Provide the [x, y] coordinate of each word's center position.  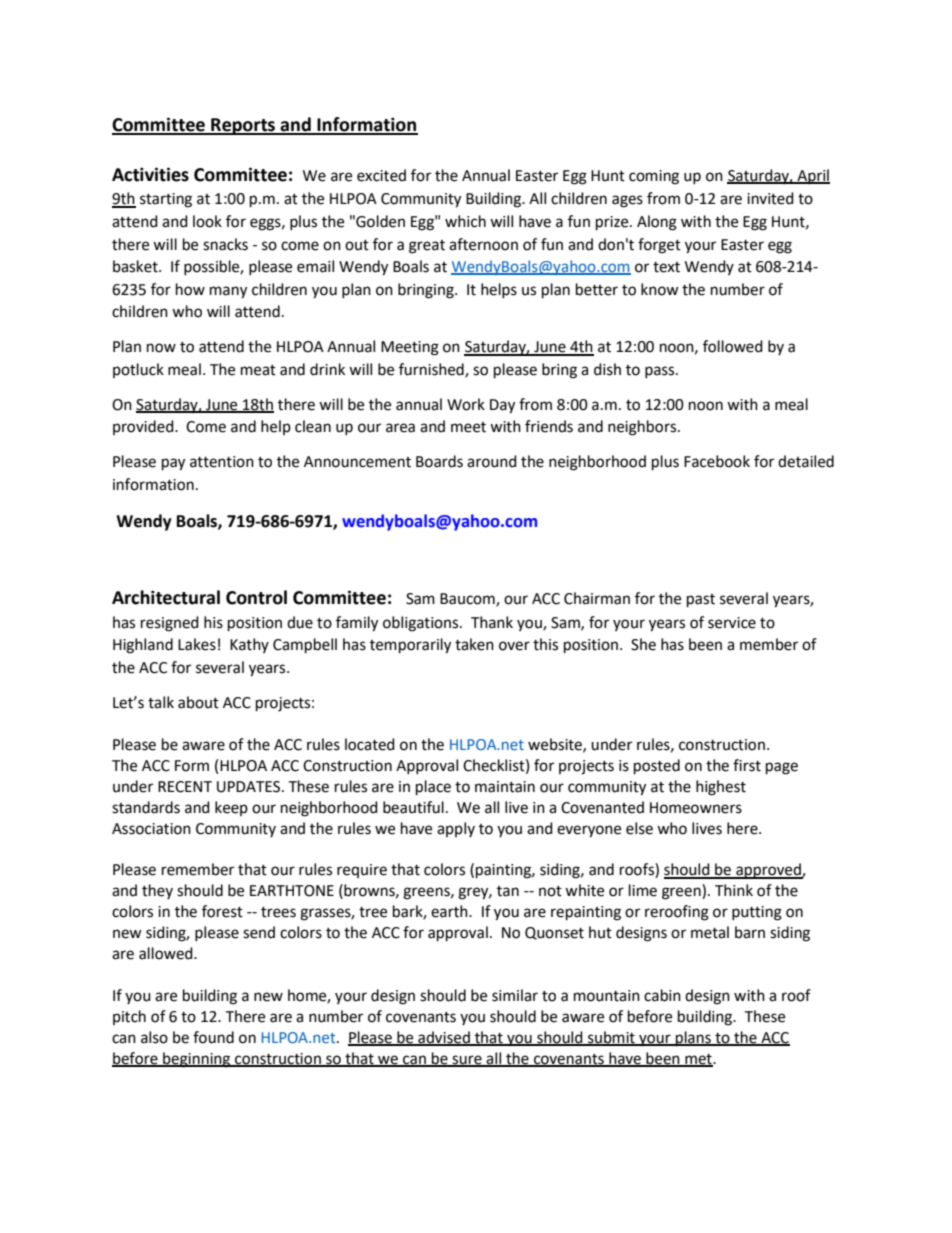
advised [444, 1038]
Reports [243, 126]
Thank [492, 622]
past [701, 601]
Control [256, 597]
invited [770, 198]
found [213, 1037]
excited [381, 175]
